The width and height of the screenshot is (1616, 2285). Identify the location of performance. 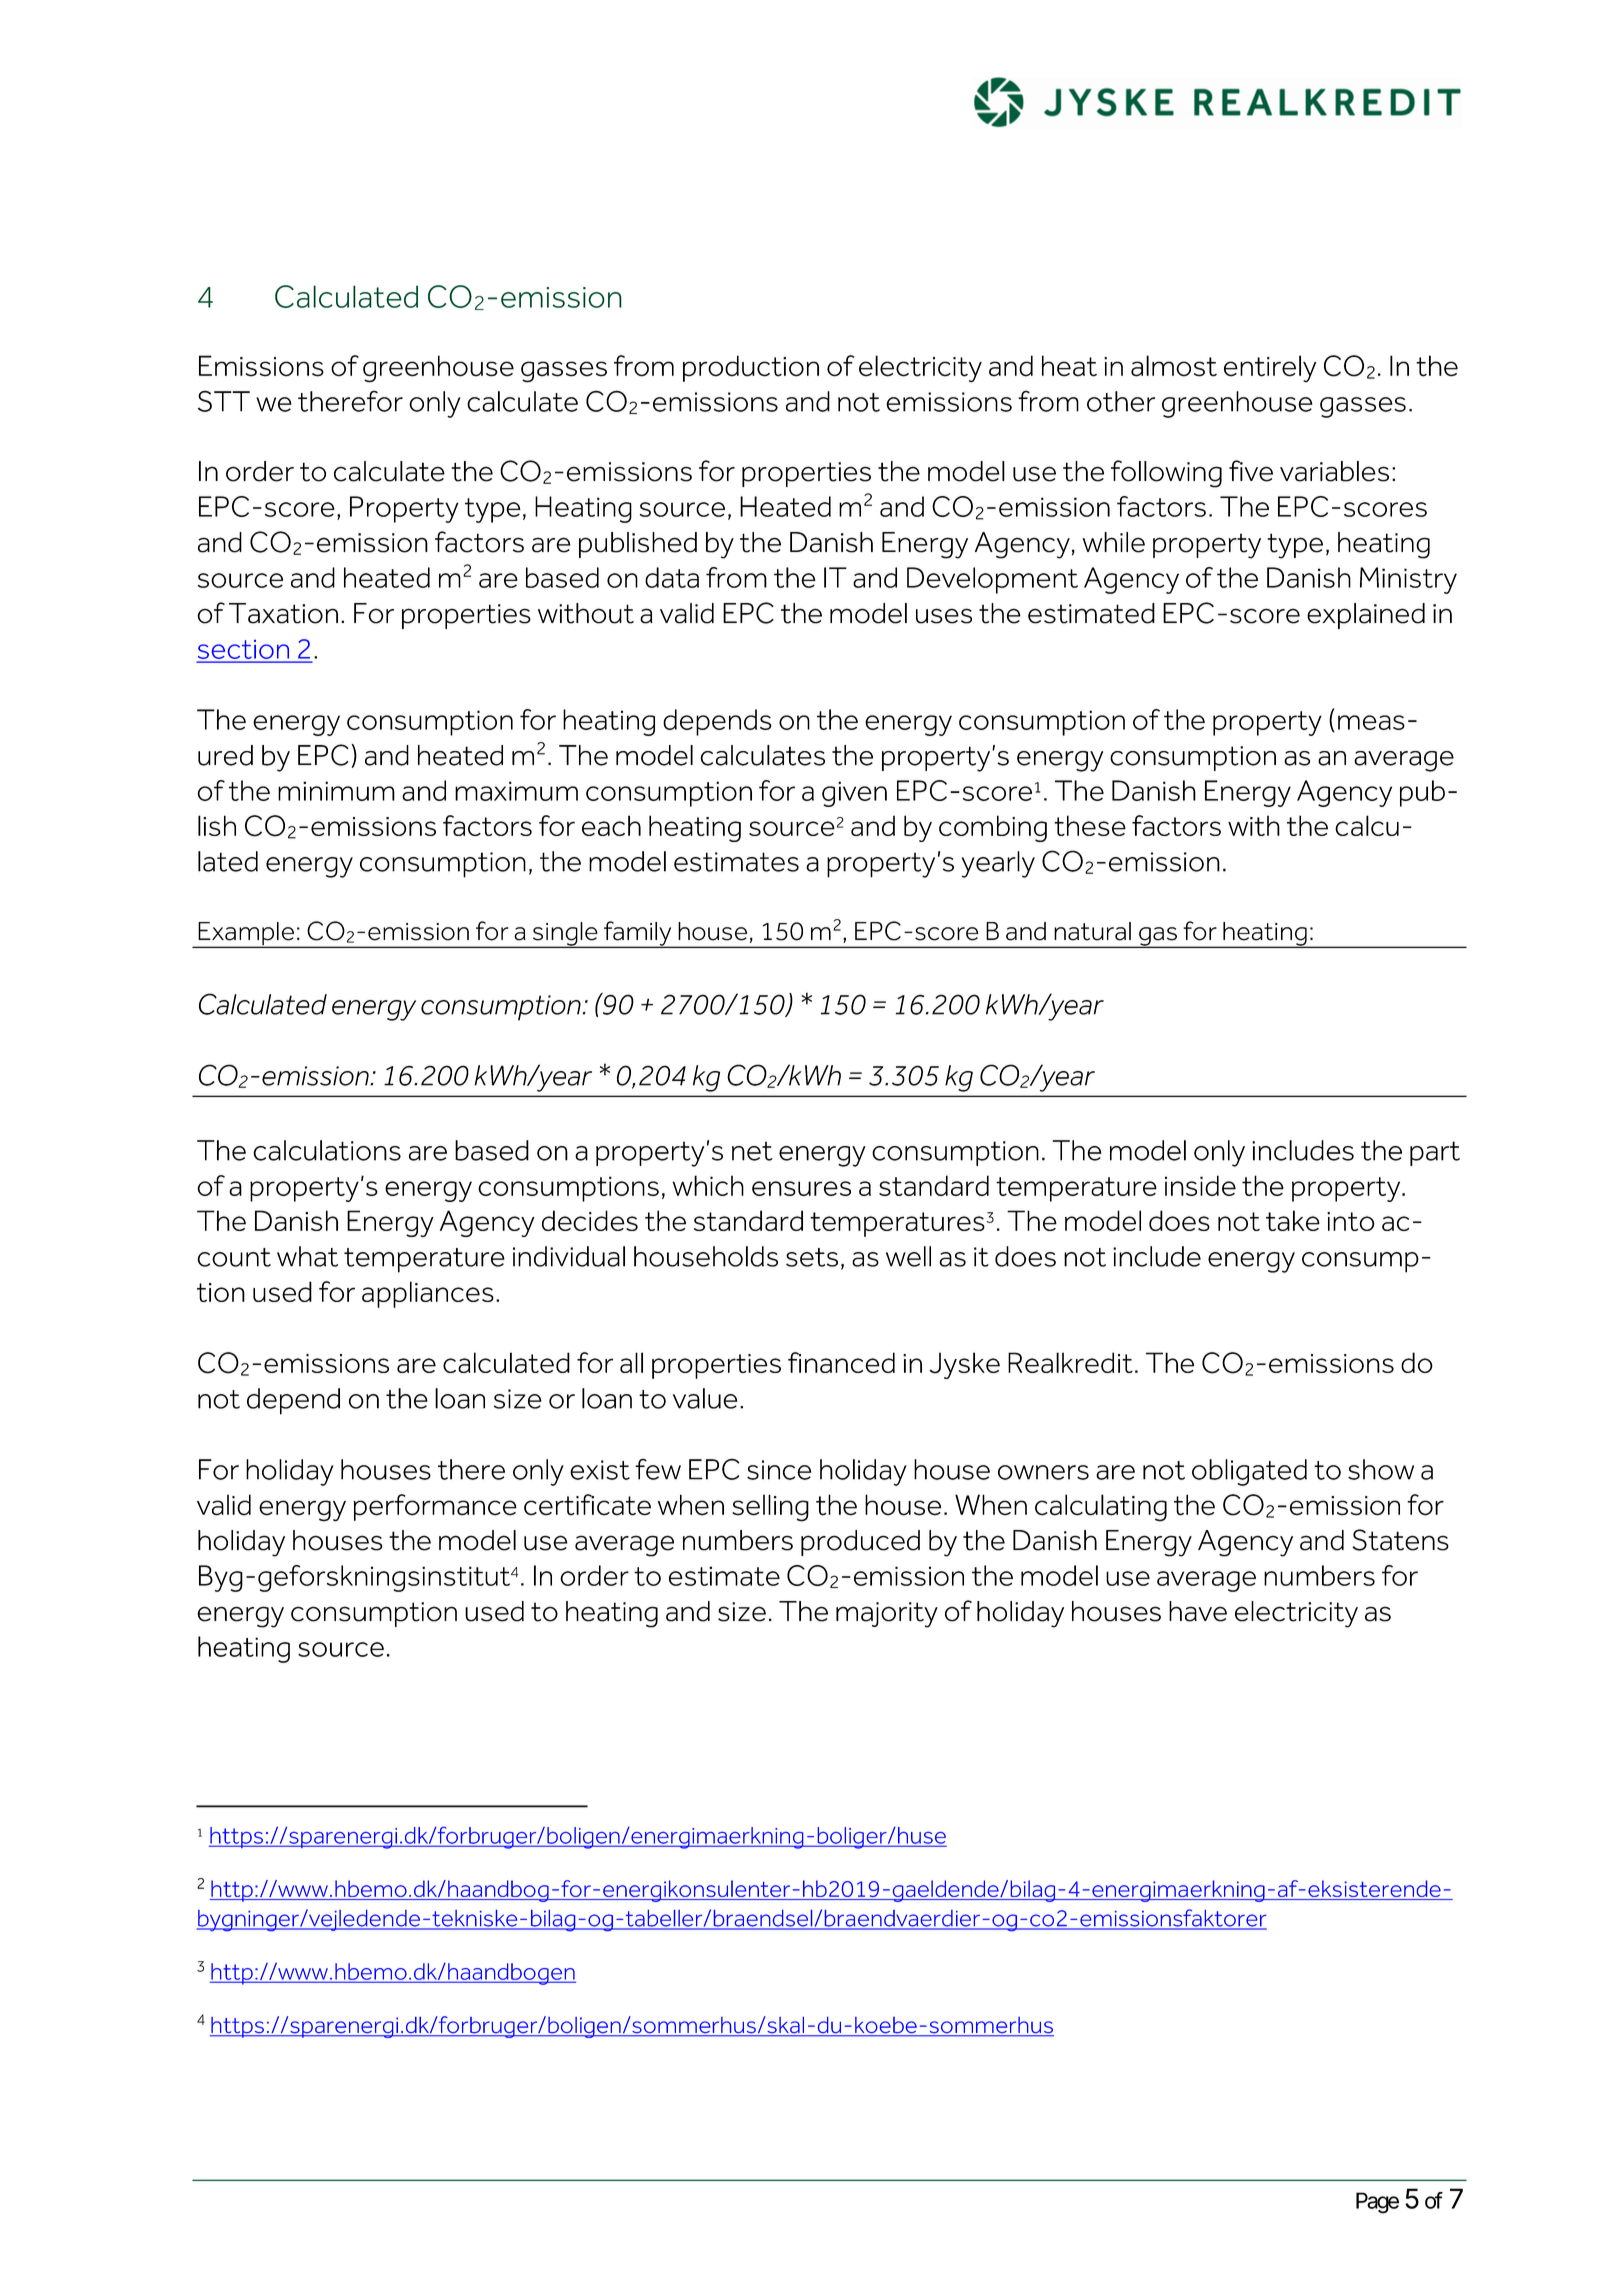
(435, 1507).
